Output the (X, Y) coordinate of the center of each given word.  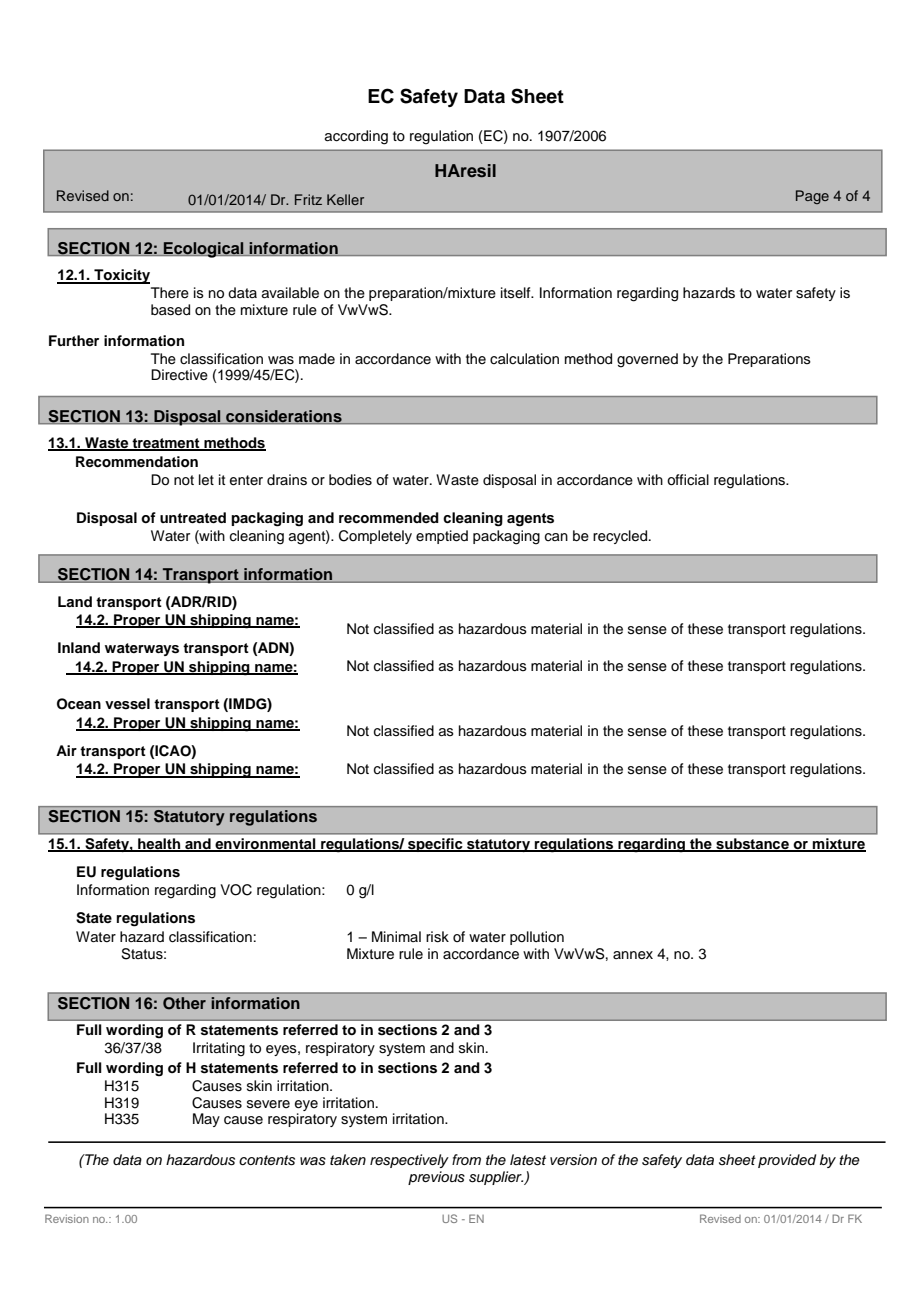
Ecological (203, 250)
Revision (67, 1218)
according (356, 137)
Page (812, 197)
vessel (127, 704)
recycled (621, 537)
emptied (442, 537)
